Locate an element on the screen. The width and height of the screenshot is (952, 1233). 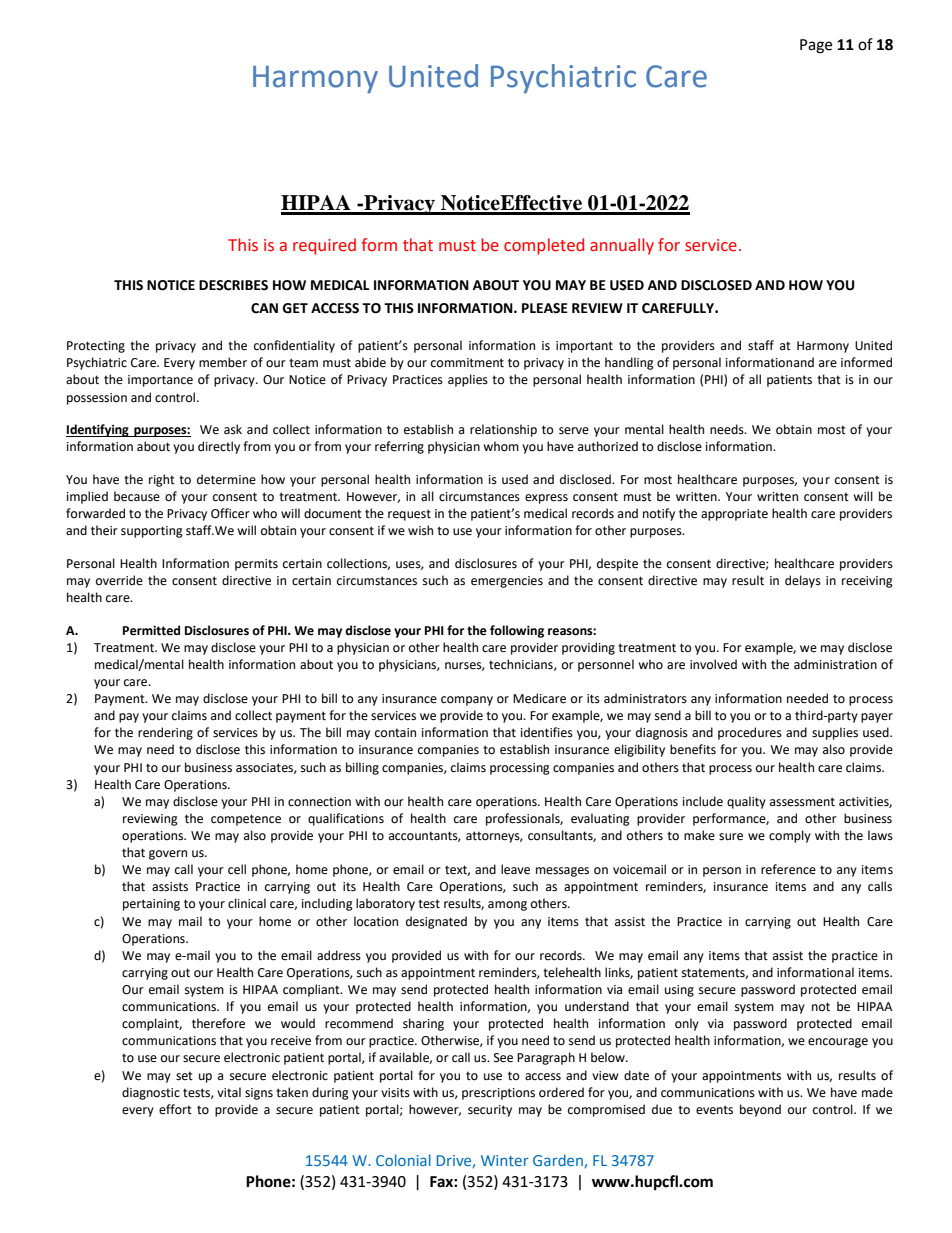
emergencies is located at coordinates (507, 582).
